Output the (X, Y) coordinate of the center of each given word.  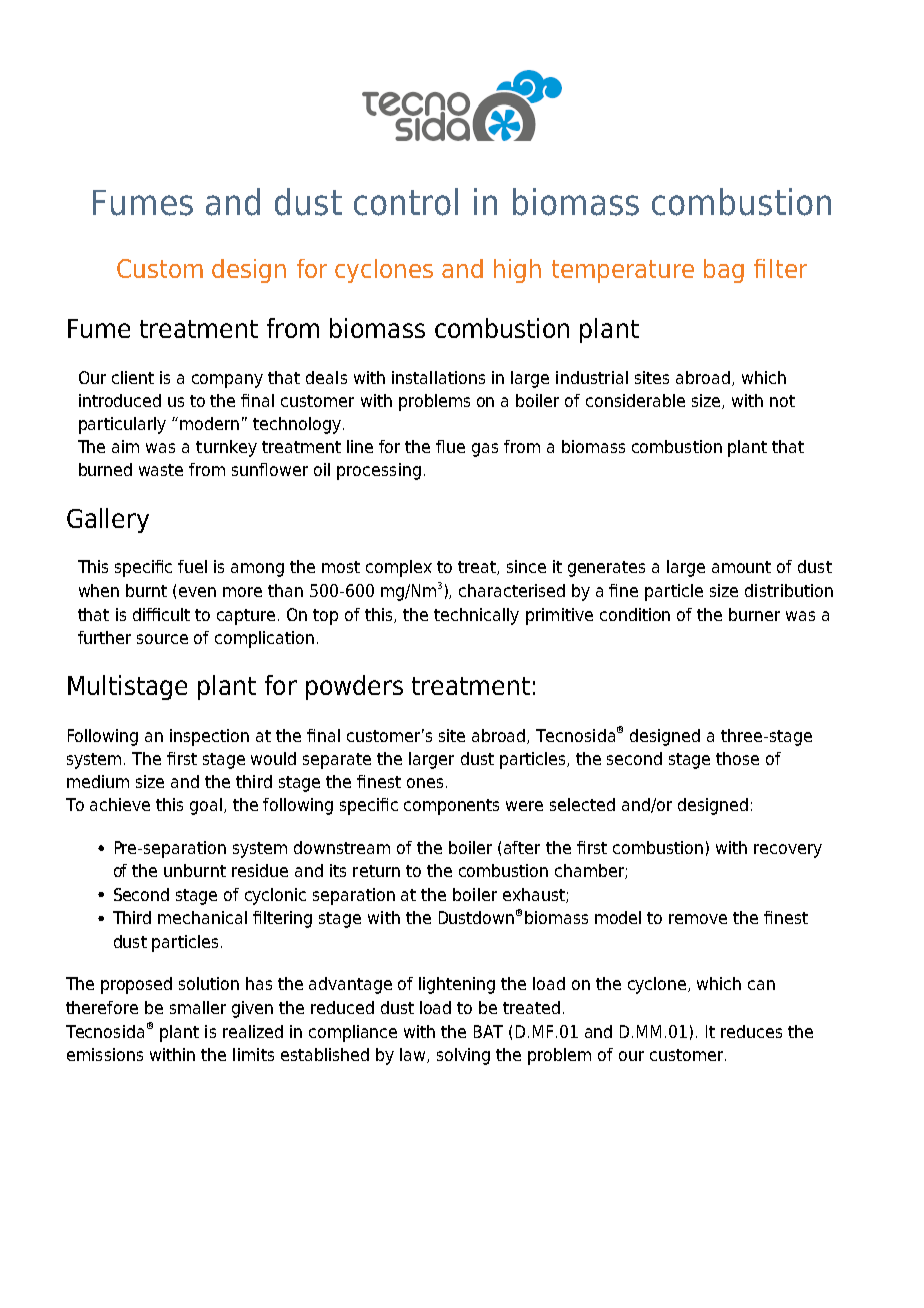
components (451, 807)
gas (485, 450)
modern (209, 423)
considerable (635, 400)
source (162, 639)
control (406, 202)
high (517, 271)
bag (724, 271)
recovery (788, 851)
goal (207, 806)
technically (476, 616)
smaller (198, 1007)
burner (754, 614)
